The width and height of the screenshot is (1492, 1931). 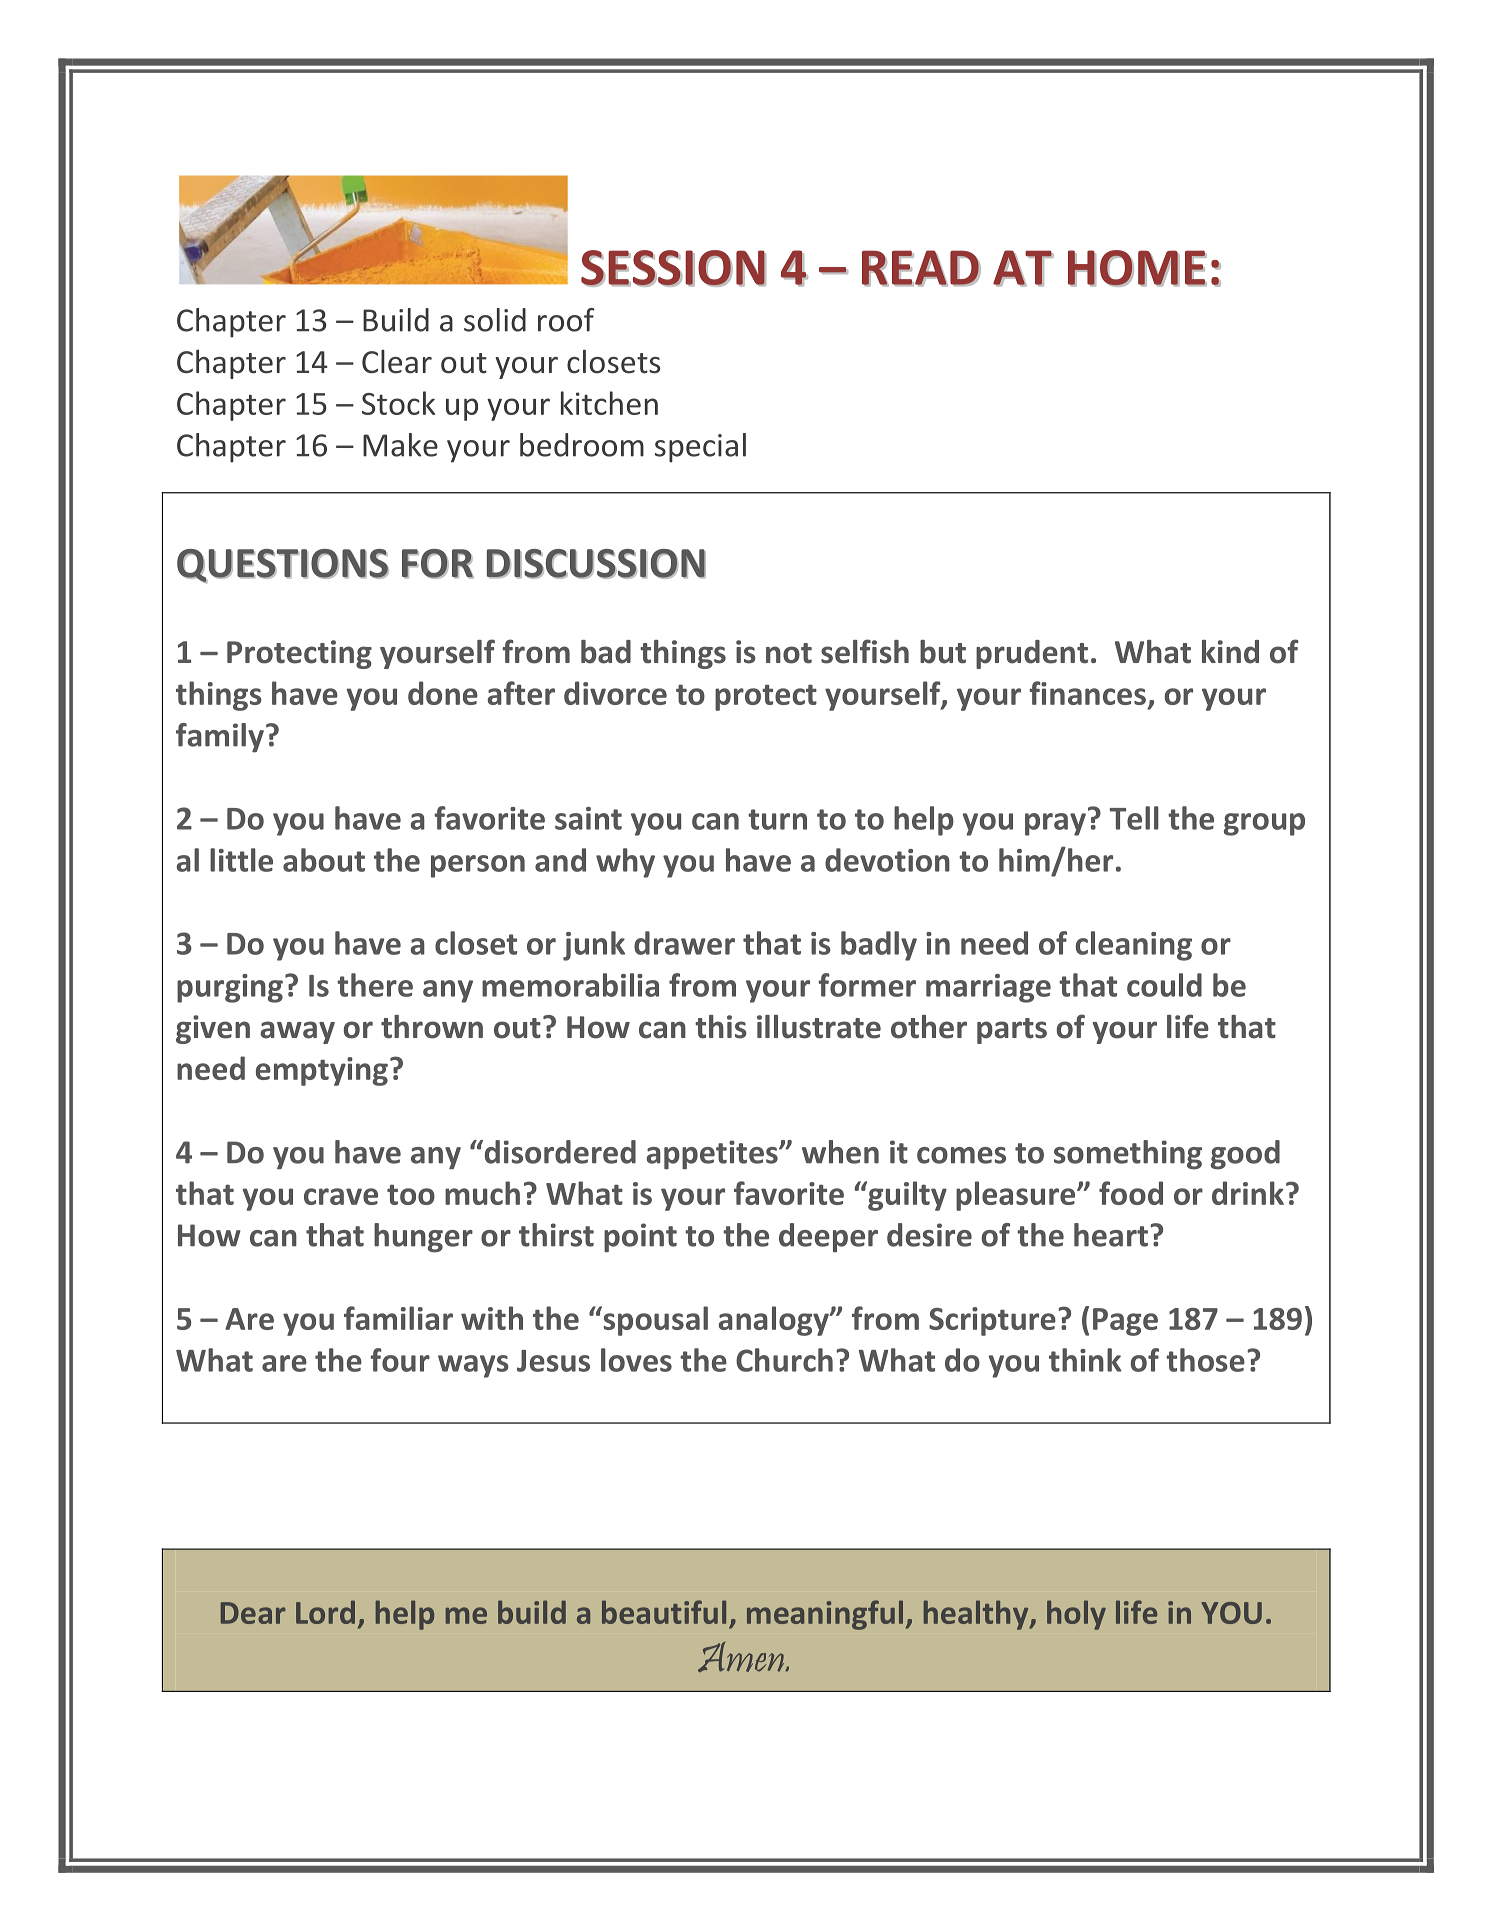 I want to click on kind, so click(x=1230, y=652).
